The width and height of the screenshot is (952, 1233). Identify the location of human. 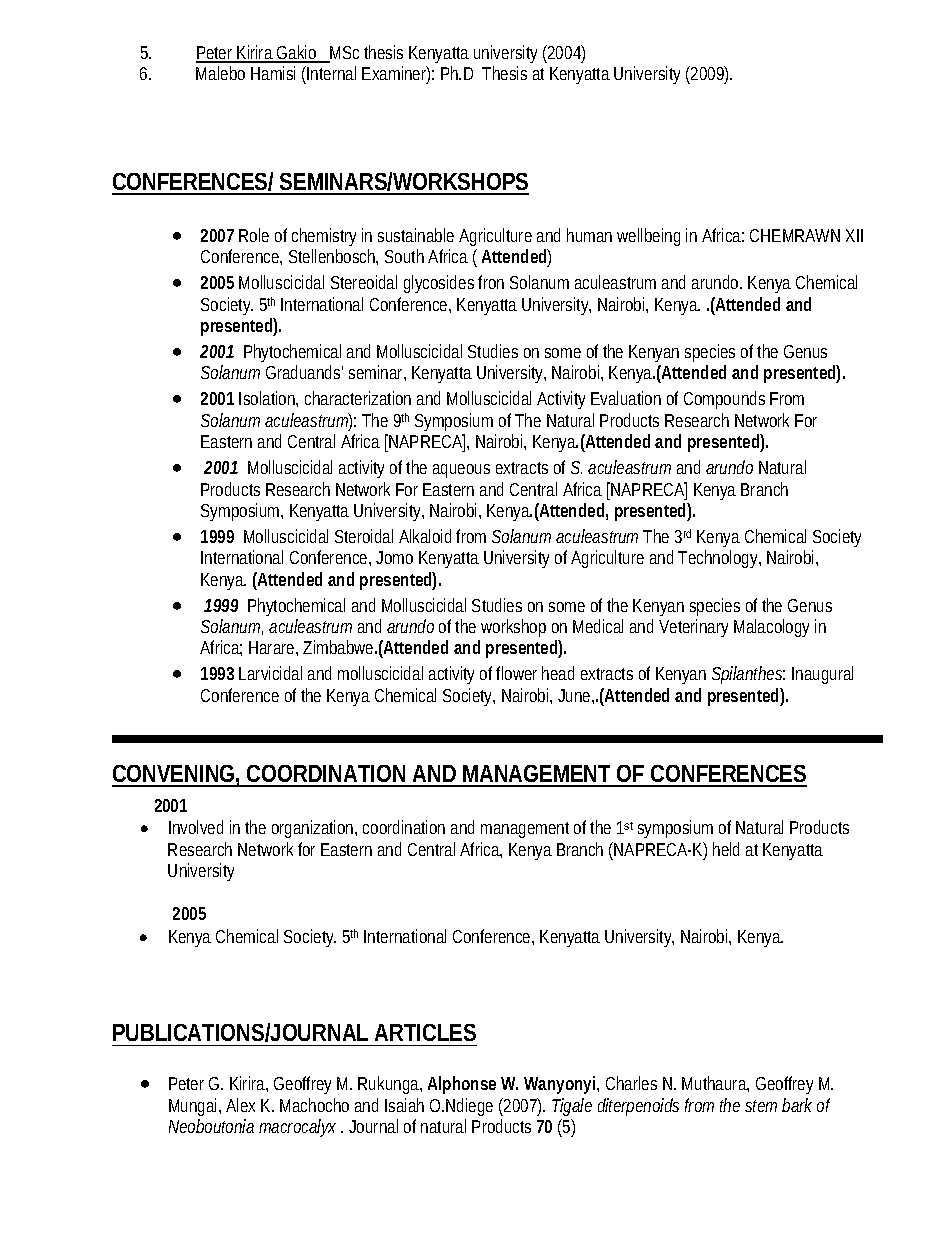
(589, 235).
